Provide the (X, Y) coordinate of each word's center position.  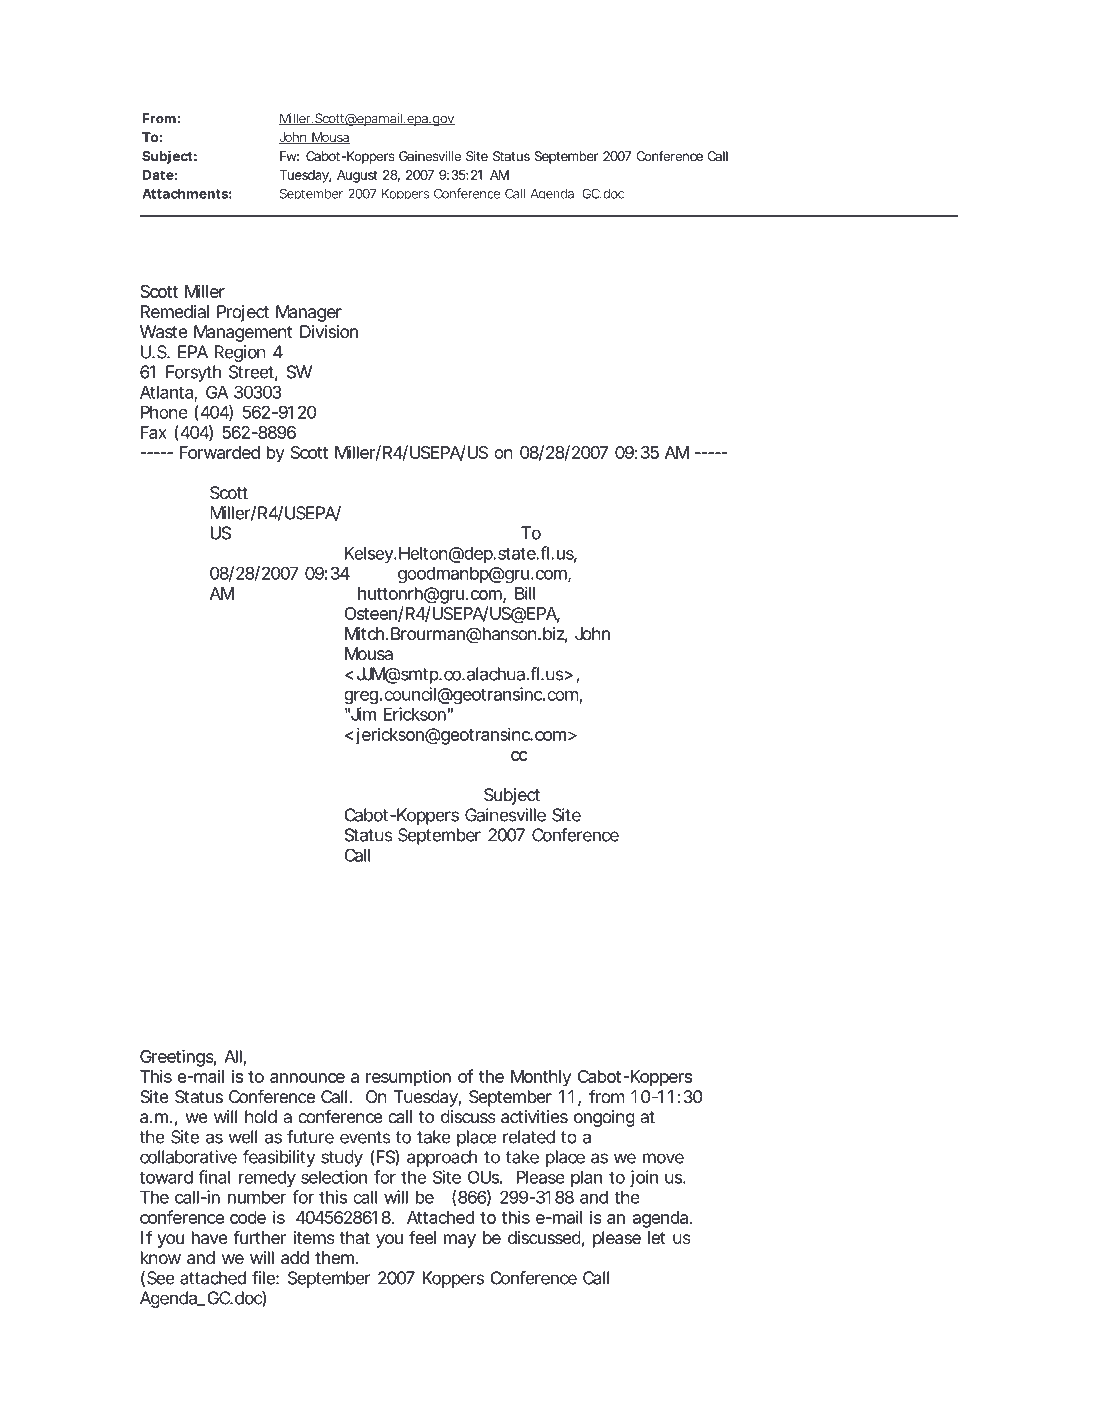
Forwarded (220, 452)
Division (329, 331)
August (357, 176)
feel (422, 1237)
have (210, 1238)
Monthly (541, 1078)
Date (158, 175)
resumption (408, 1078)
